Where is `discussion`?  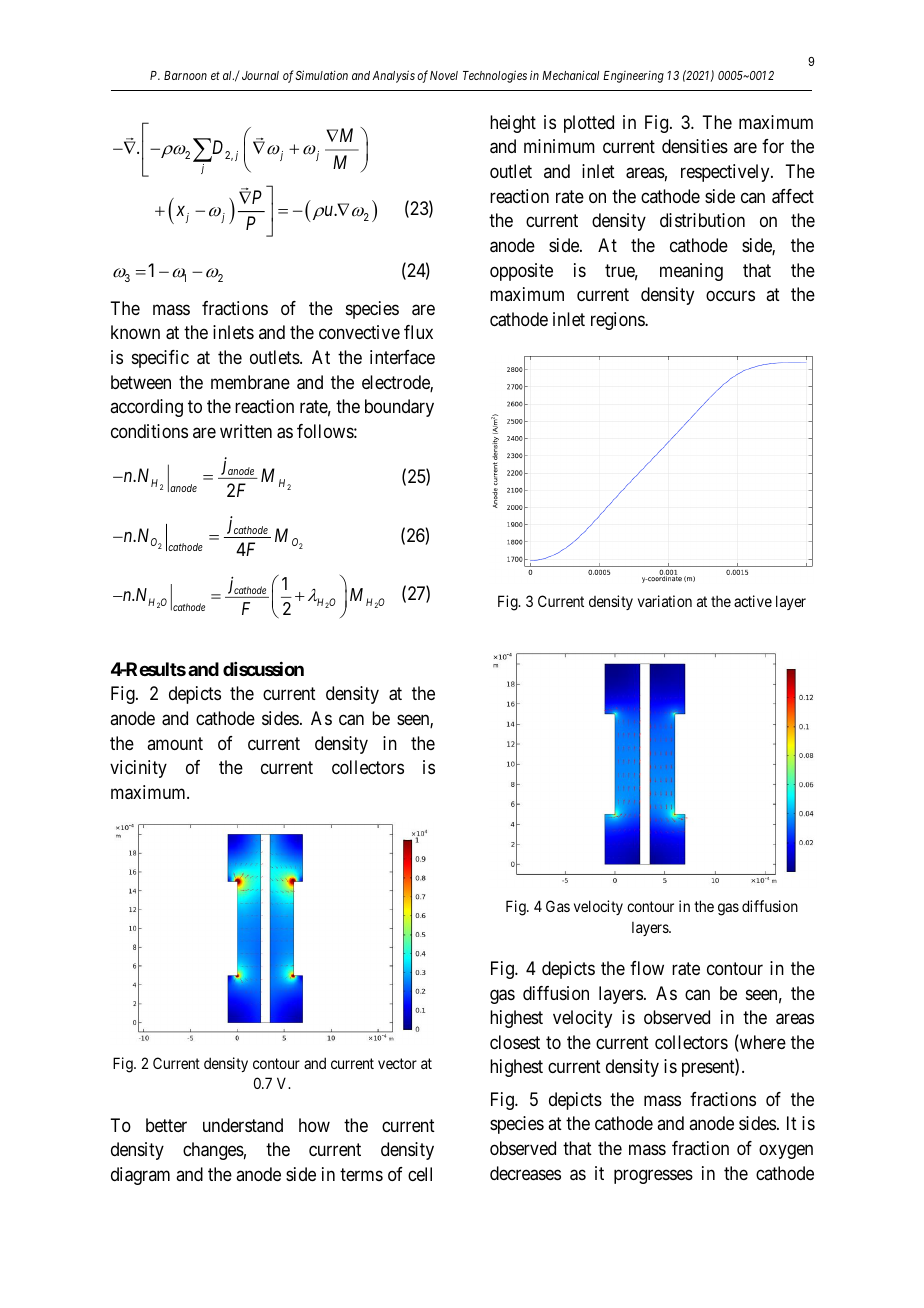 discussion is located at coordinates (263, 669).
